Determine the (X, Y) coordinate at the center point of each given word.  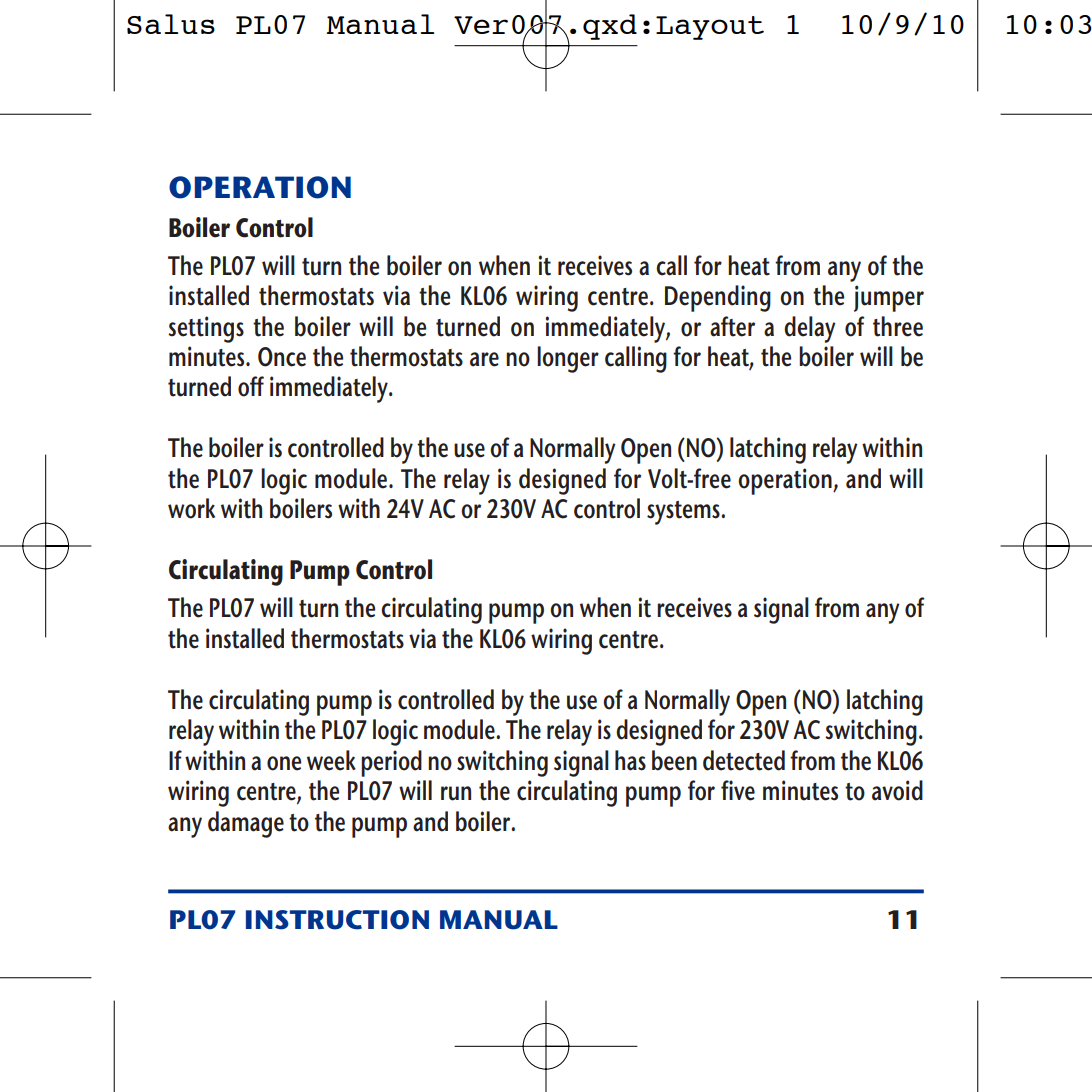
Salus (171, 24)
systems (684, 513)
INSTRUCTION (337, 920)
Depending (718, 298)
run (456, 793)
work (191, 508)
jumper (889, 298)
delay (810, 329)
